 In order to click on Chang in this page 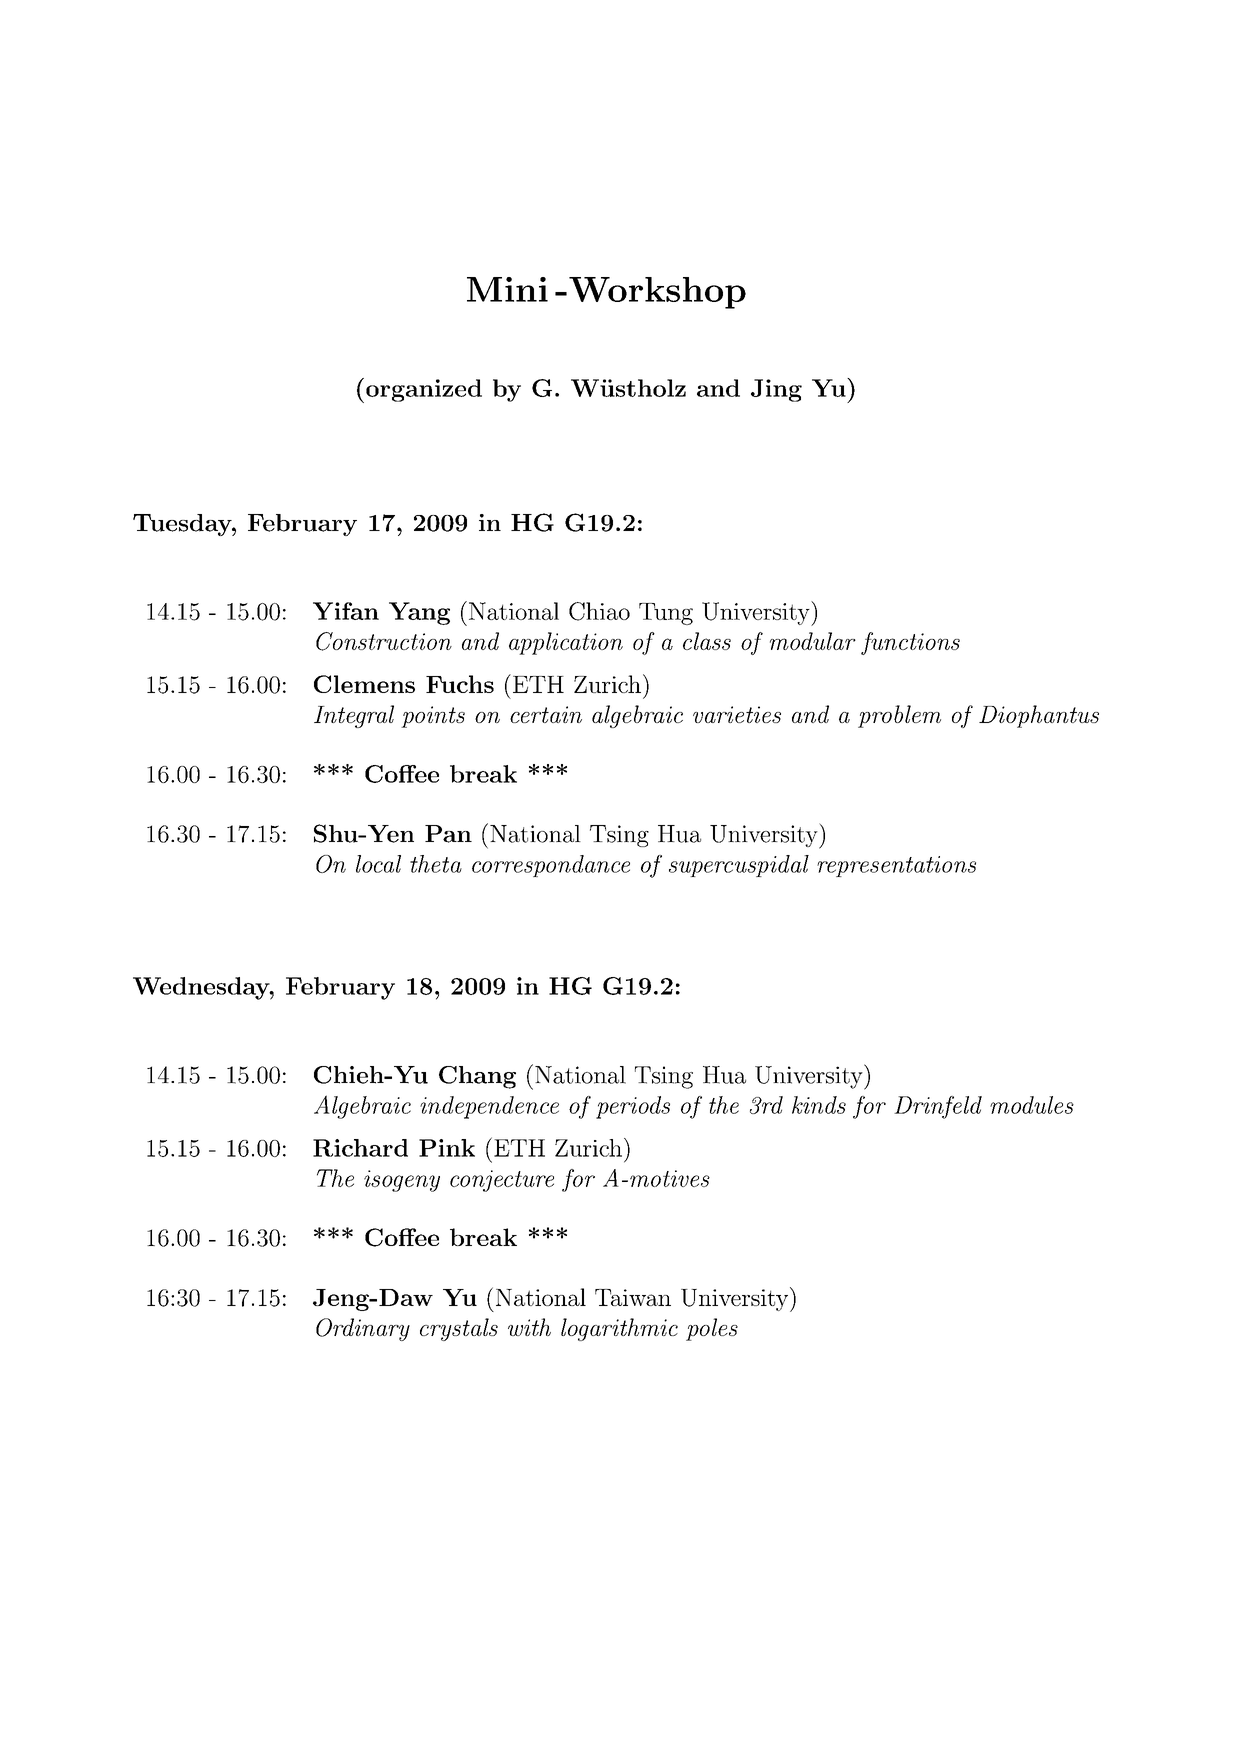, I will do `click(477, 1077)`.
